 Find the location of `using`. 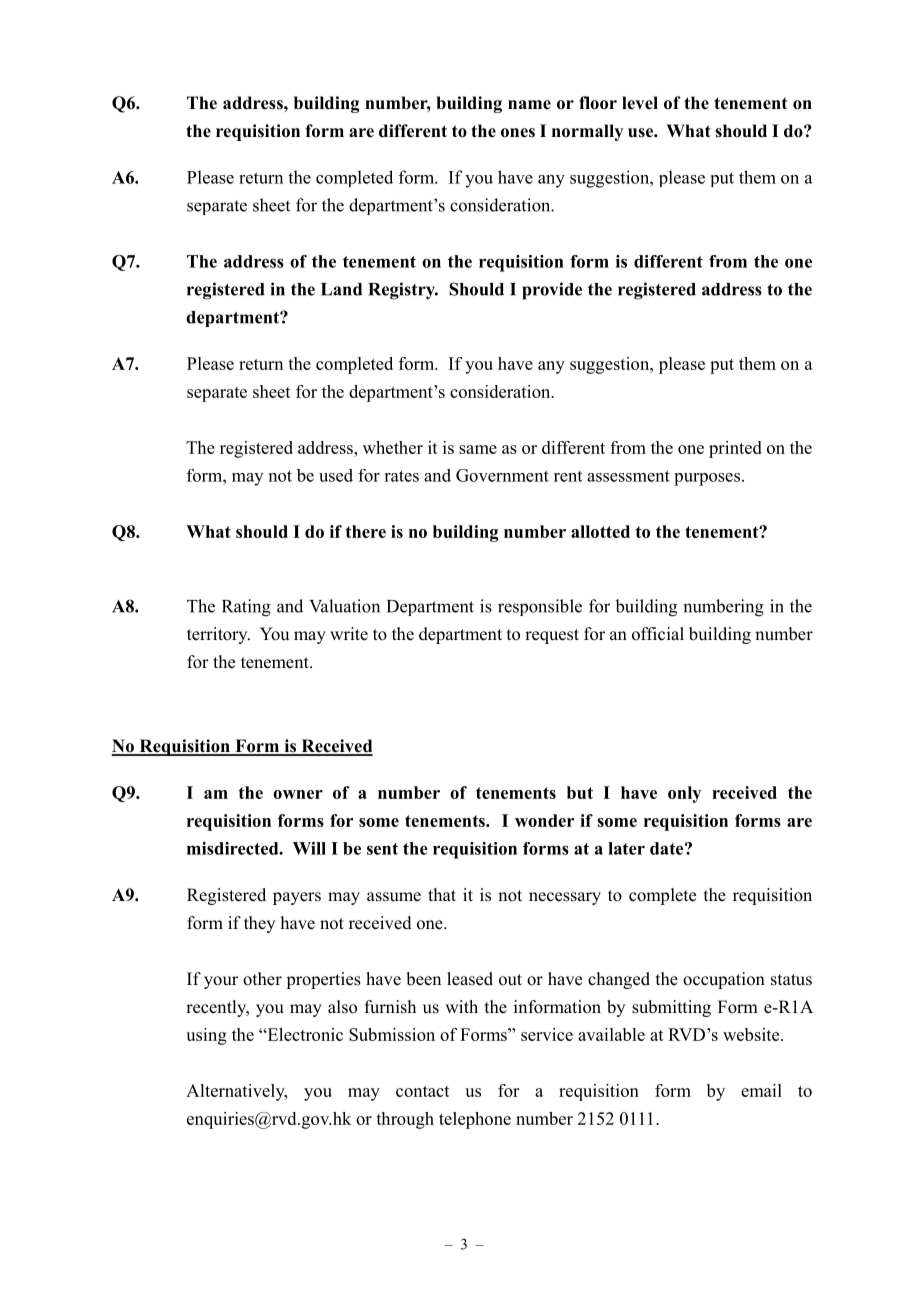

using is located at coordinates (206, 1036).
